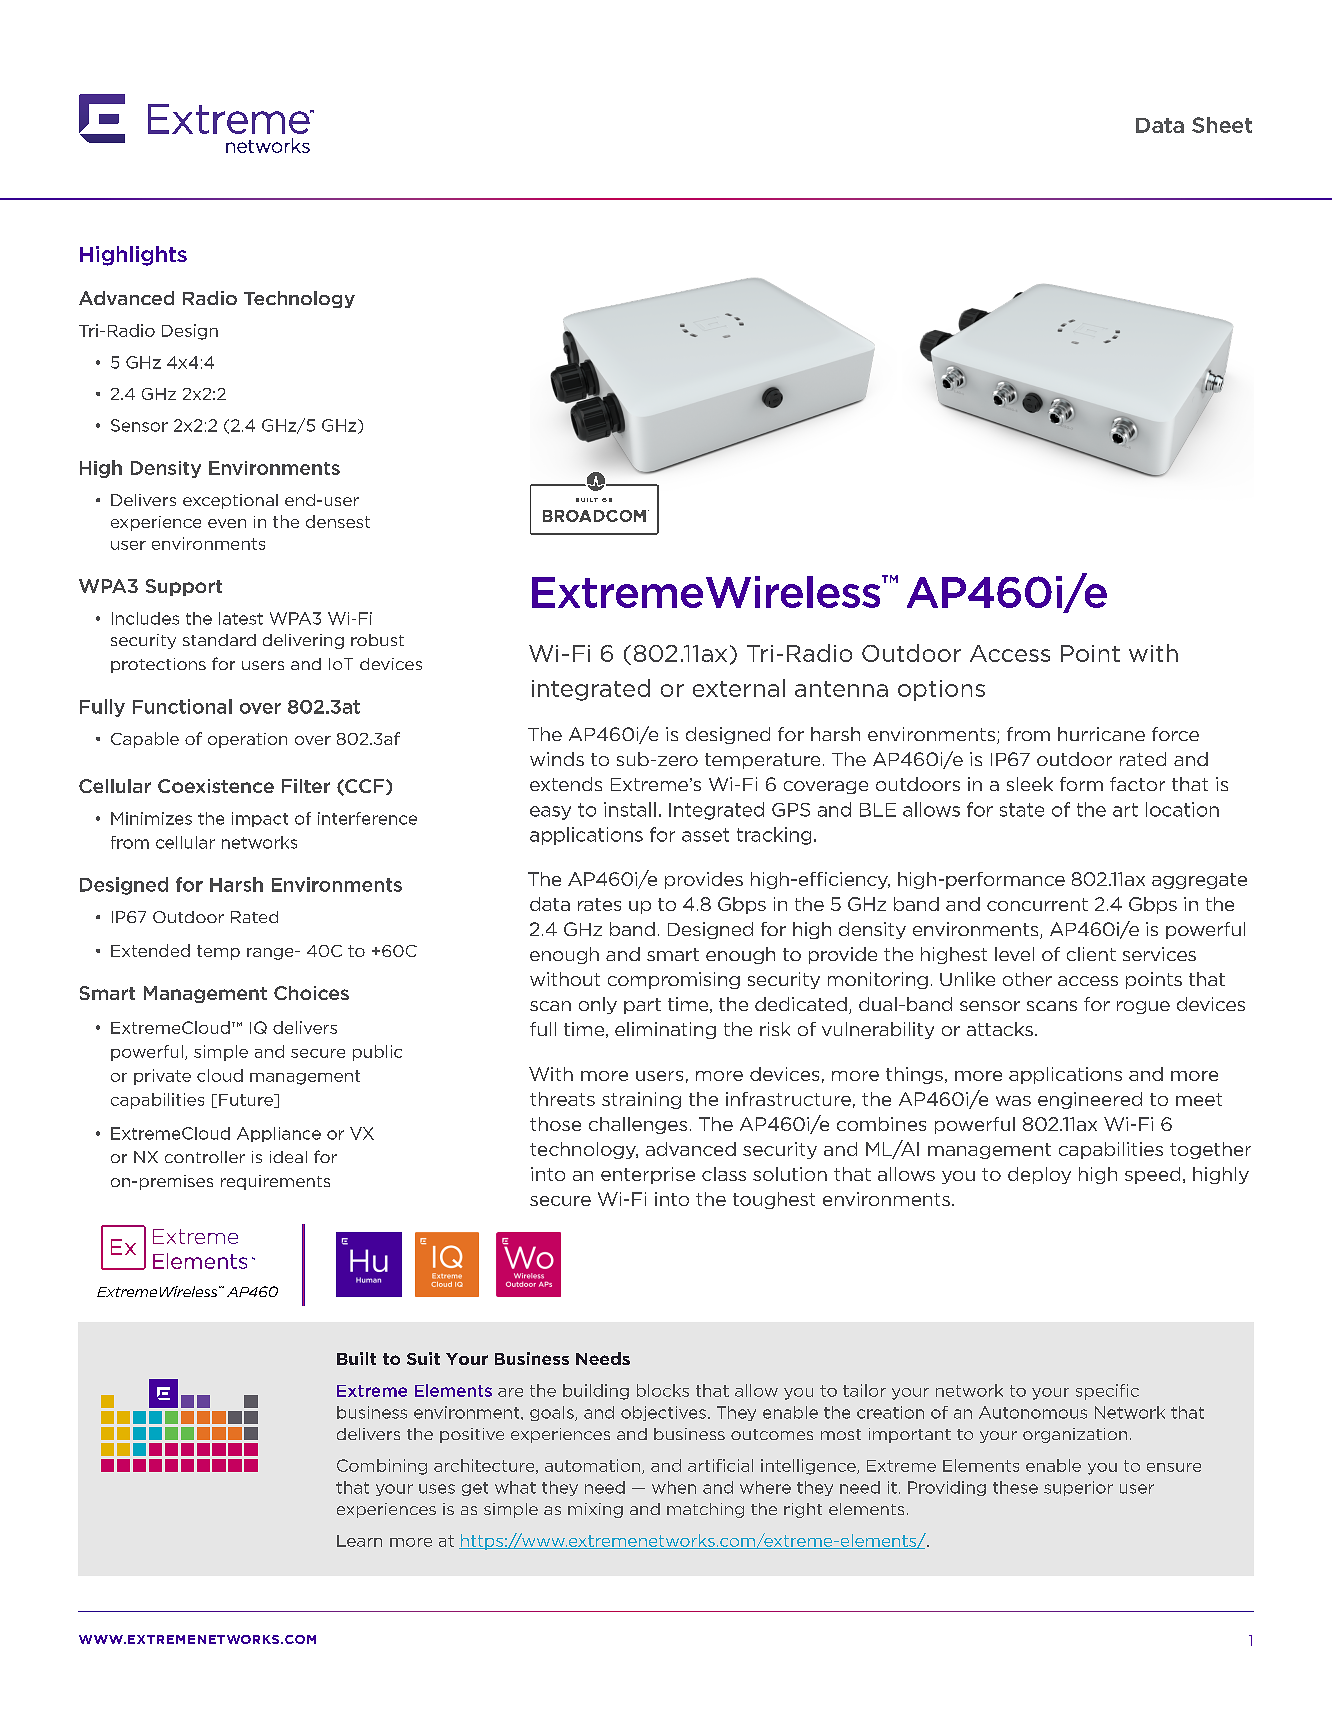 The height and width of the screenshot is (1724, 1332). I want to click on engineered, so click(1090, 1100).
